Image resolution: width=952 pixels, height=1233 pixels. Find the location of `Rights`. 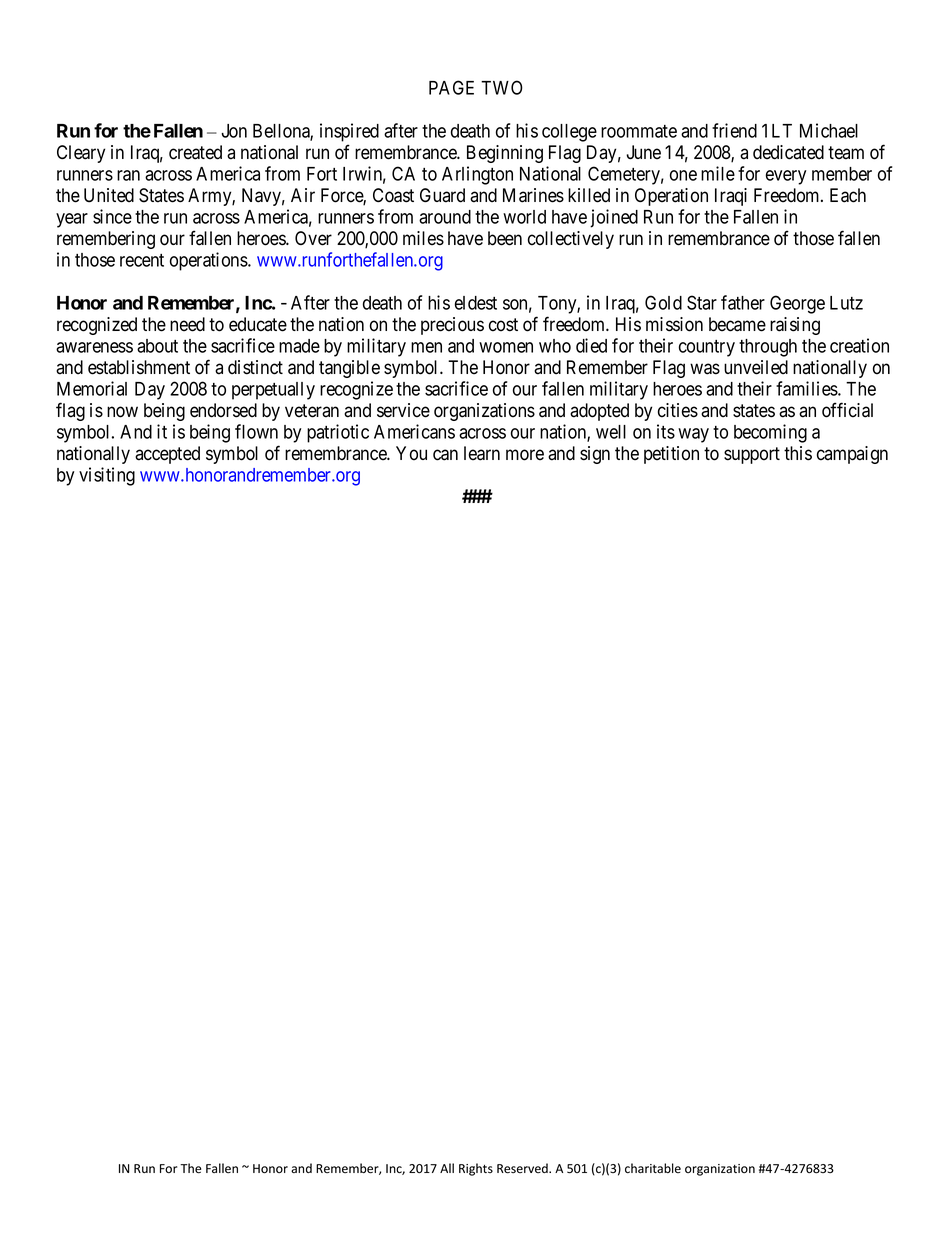

Rights is located at coordinates (476, 1169).
